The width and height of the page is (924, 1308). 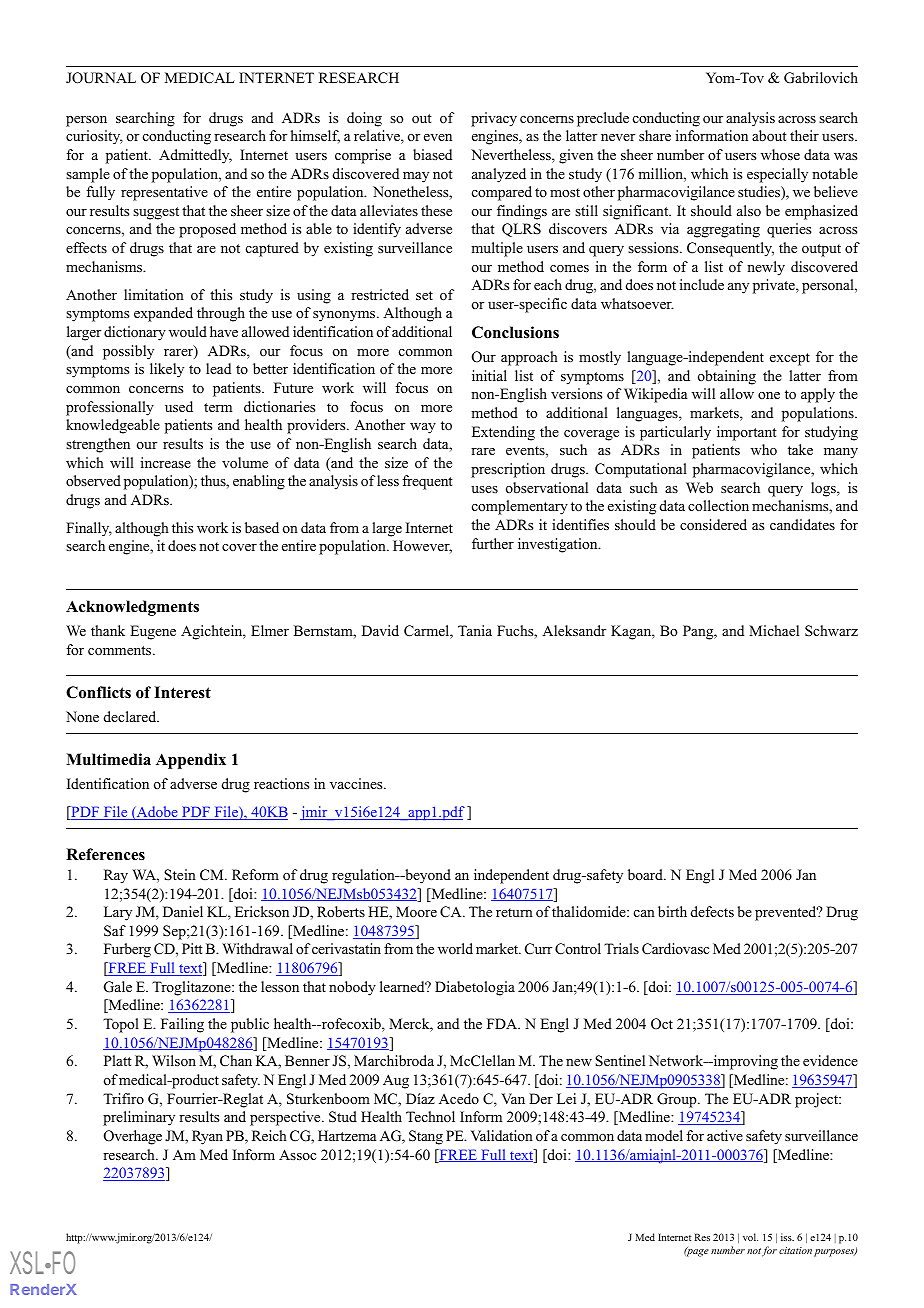 I want to click on iss, so click(x=787, y=1237).
